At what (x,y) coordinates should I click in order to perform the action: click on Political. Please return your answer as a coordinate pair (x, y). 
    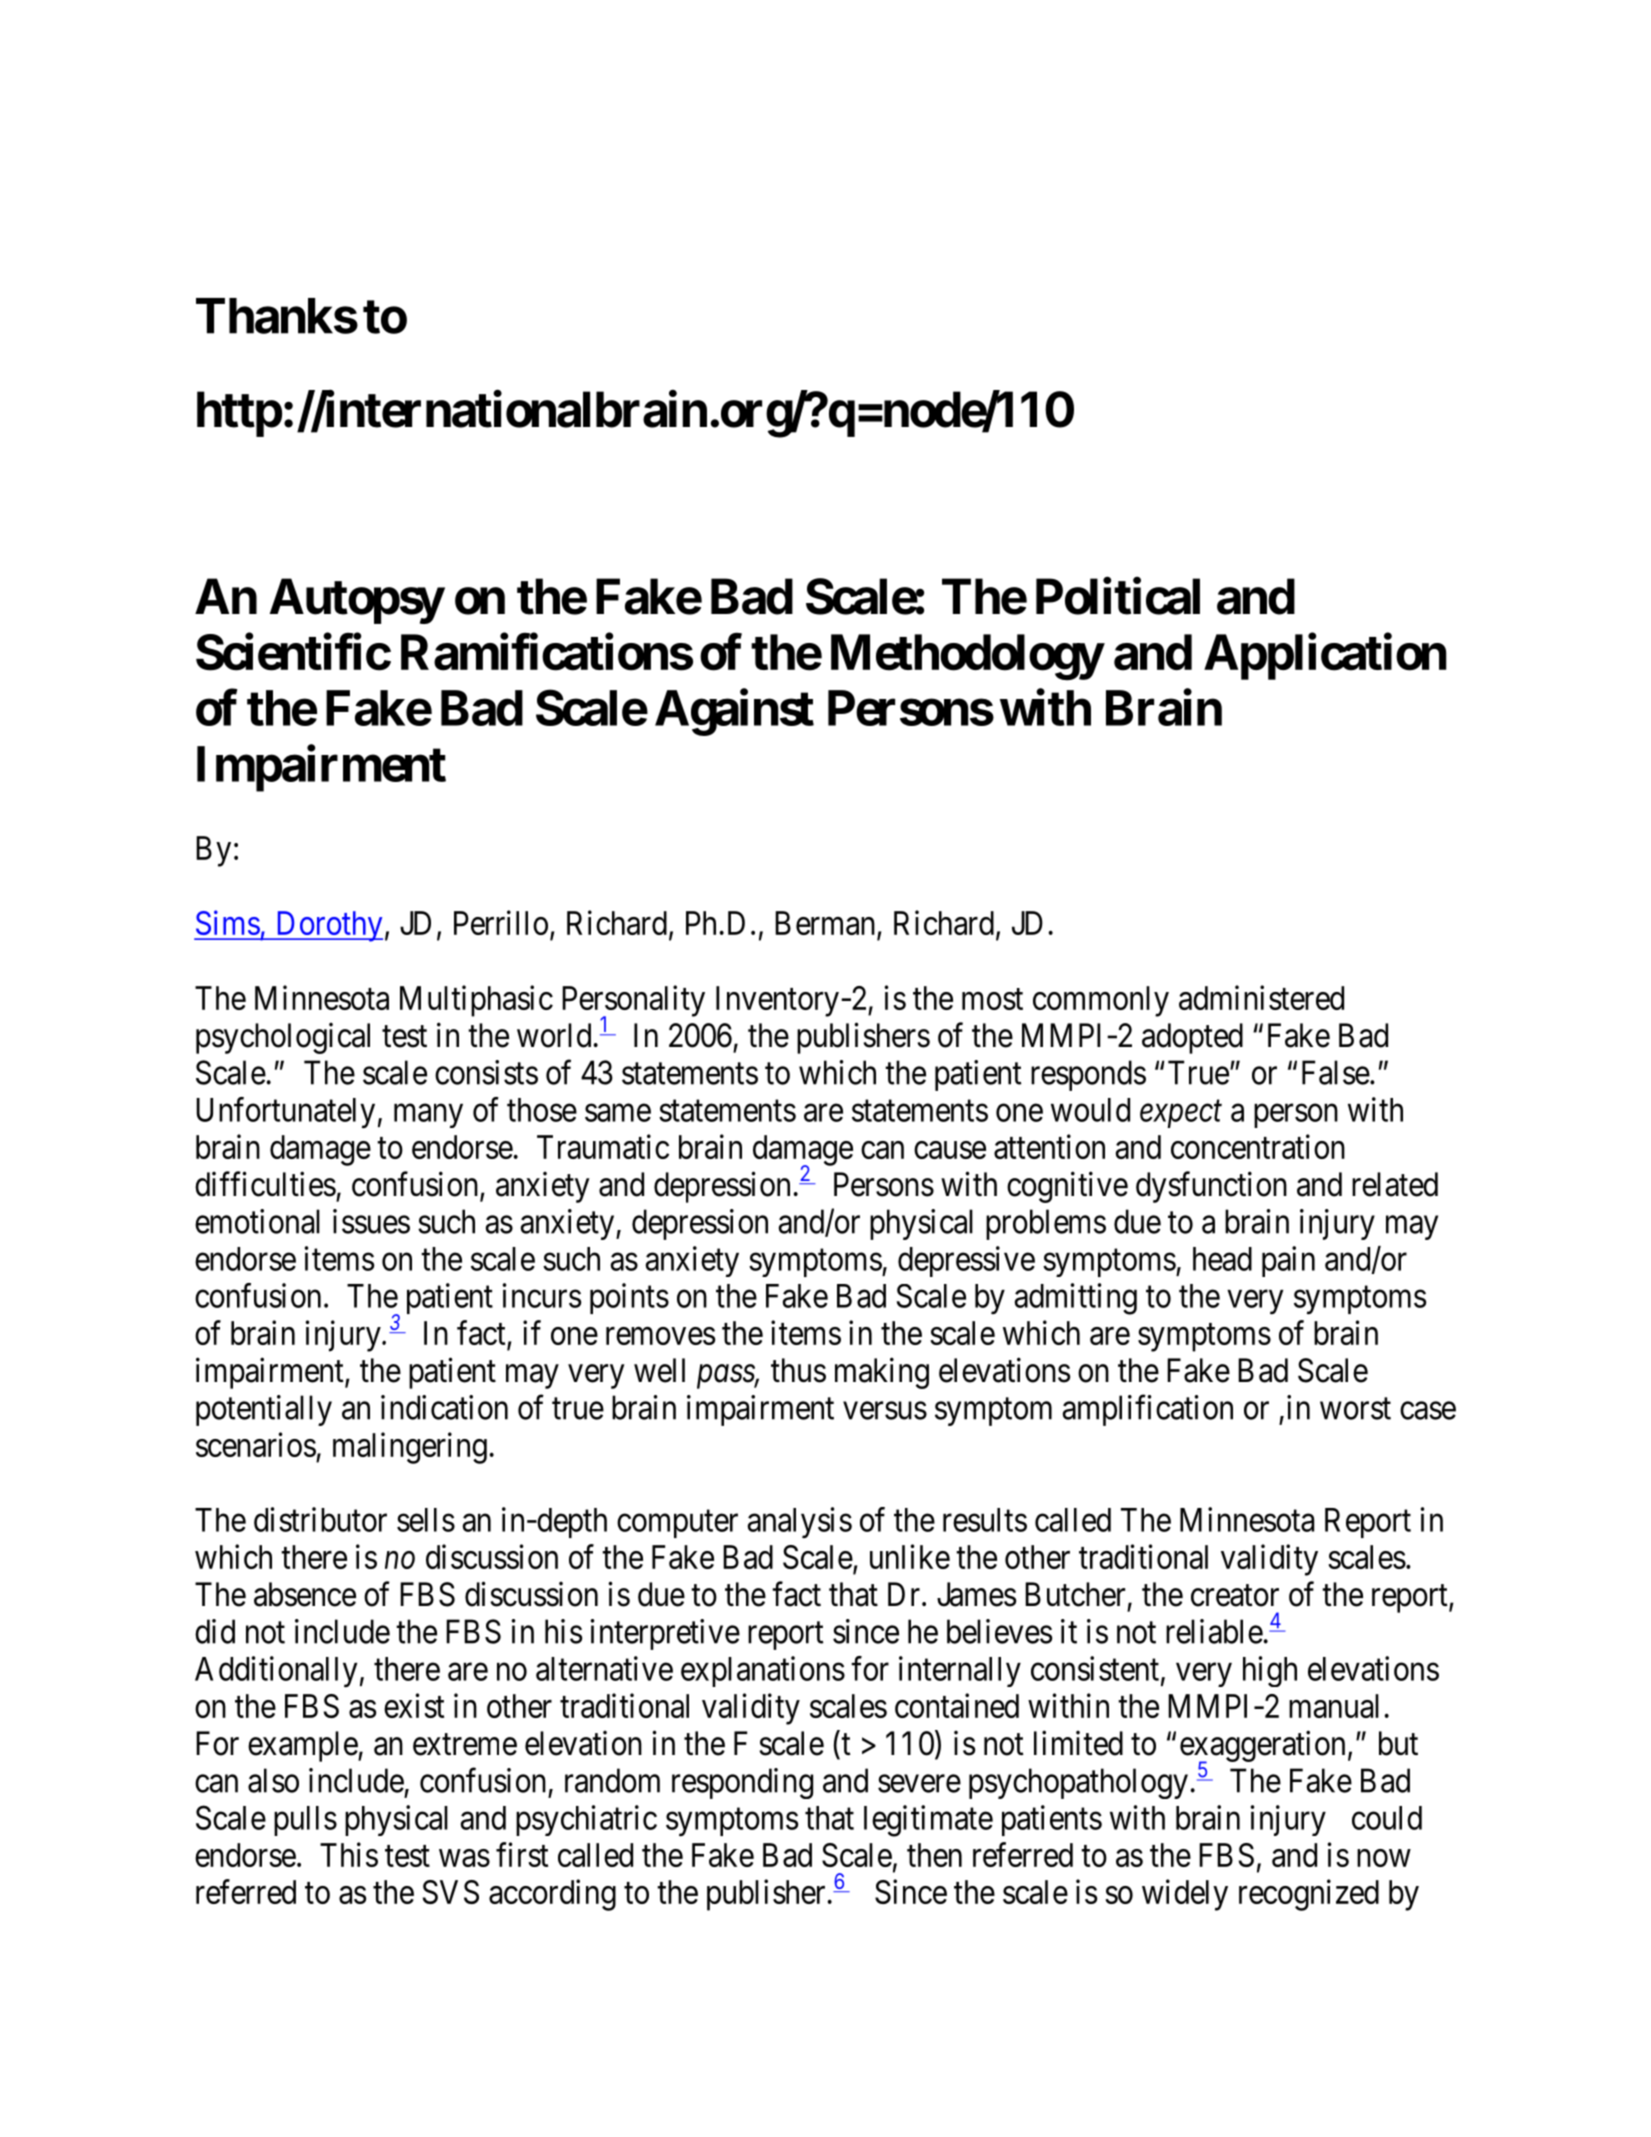
    Looking at the image, I should click on (1118, 596).
